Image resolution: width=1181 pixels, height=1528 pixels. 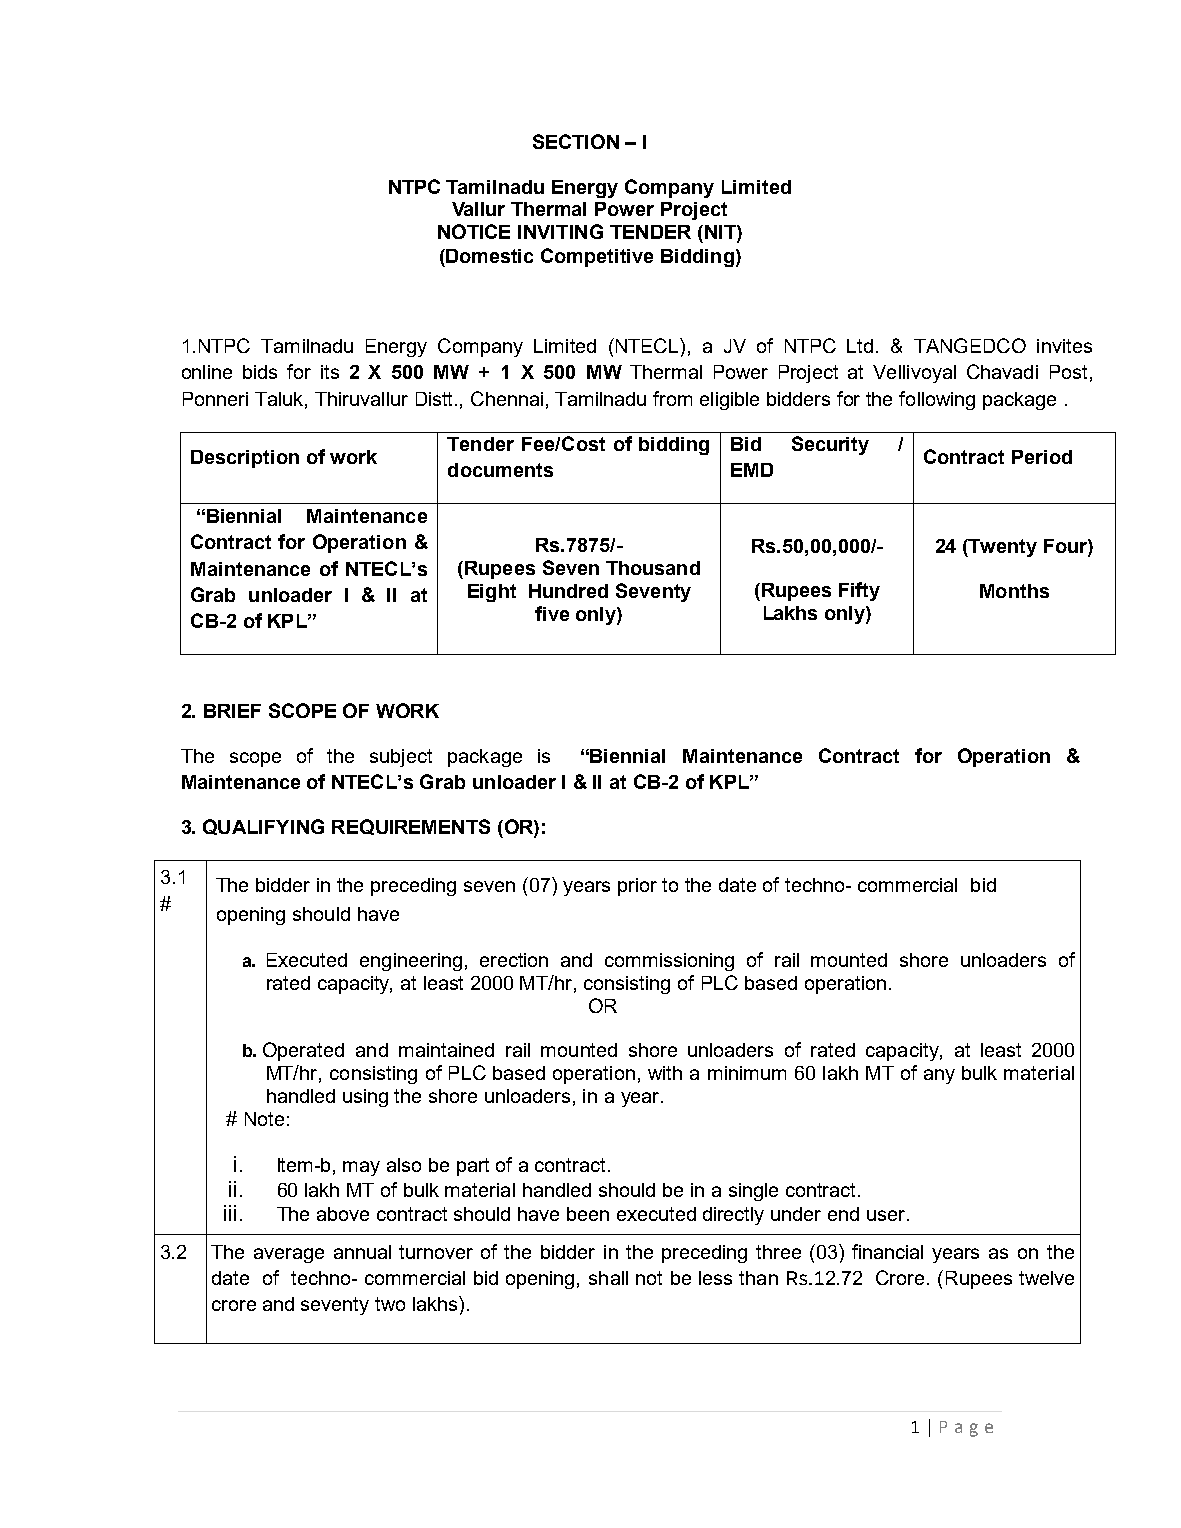 What do you see at coordinates (1042, 457) in the screenshot?
I see `Period` at bounding box center [1042, 457].
